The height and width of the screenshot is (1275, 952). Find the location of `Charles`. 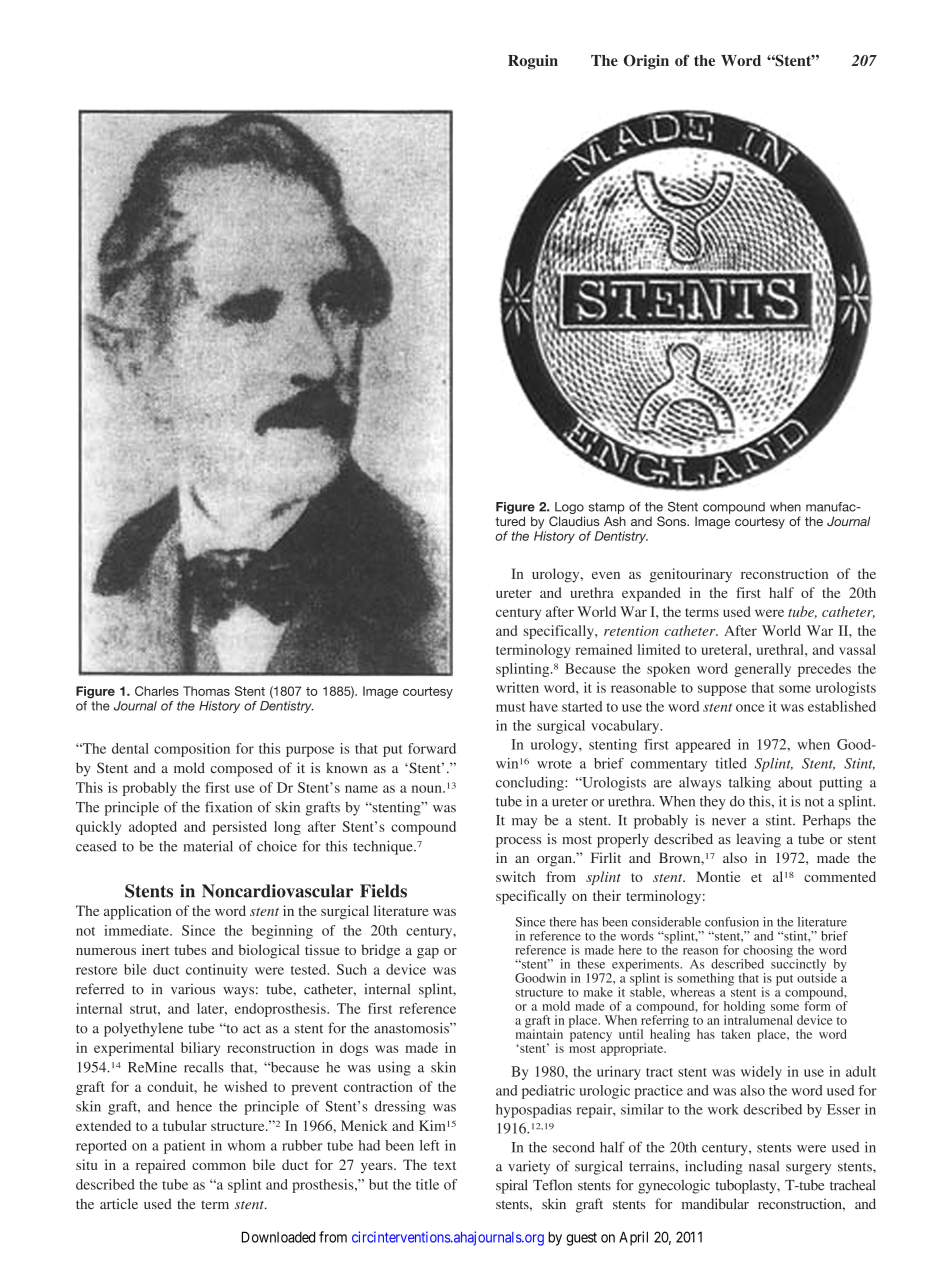

Charles is located at coordinates (157, 691).
